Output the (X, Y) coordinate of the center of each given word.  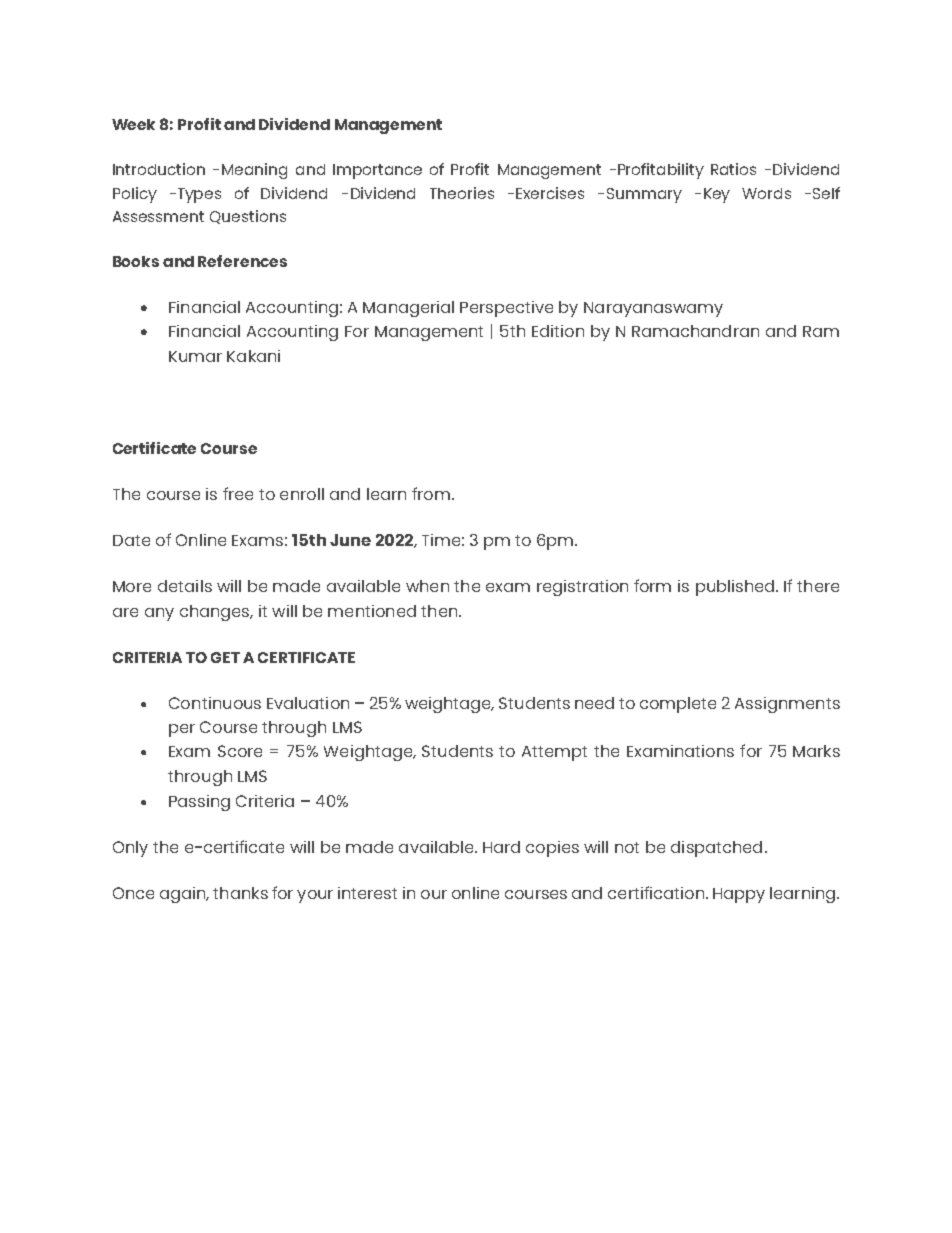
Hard (501, 847)
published (736, 588)
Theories (462, 193)
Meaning (254, 171)
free (238, 493)
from (431, 493)
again (184, 895)
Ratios (733, 169)
